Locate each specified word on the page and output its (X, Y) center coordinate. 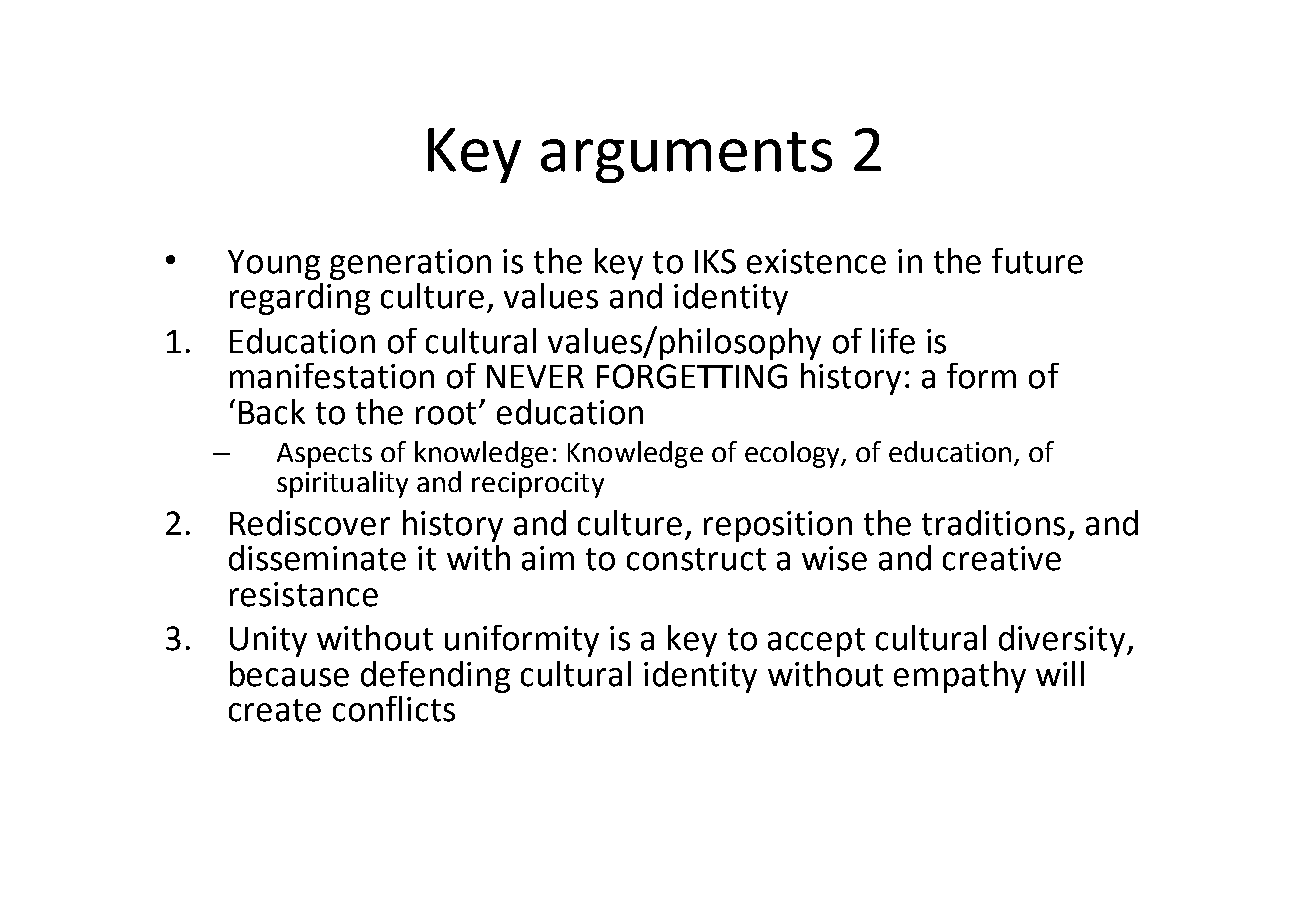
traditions (993, 523)
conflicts (394, 709)
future (1037, 261)
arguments (686, 157)
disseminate (317, 558)
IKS (715, 261)
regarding (300, 299)
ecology (793, 454)
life (893, 341)
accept (816, 642)
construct (696, 559)
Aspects (324, 455)
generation (410, 264)
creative (1002, 558)
